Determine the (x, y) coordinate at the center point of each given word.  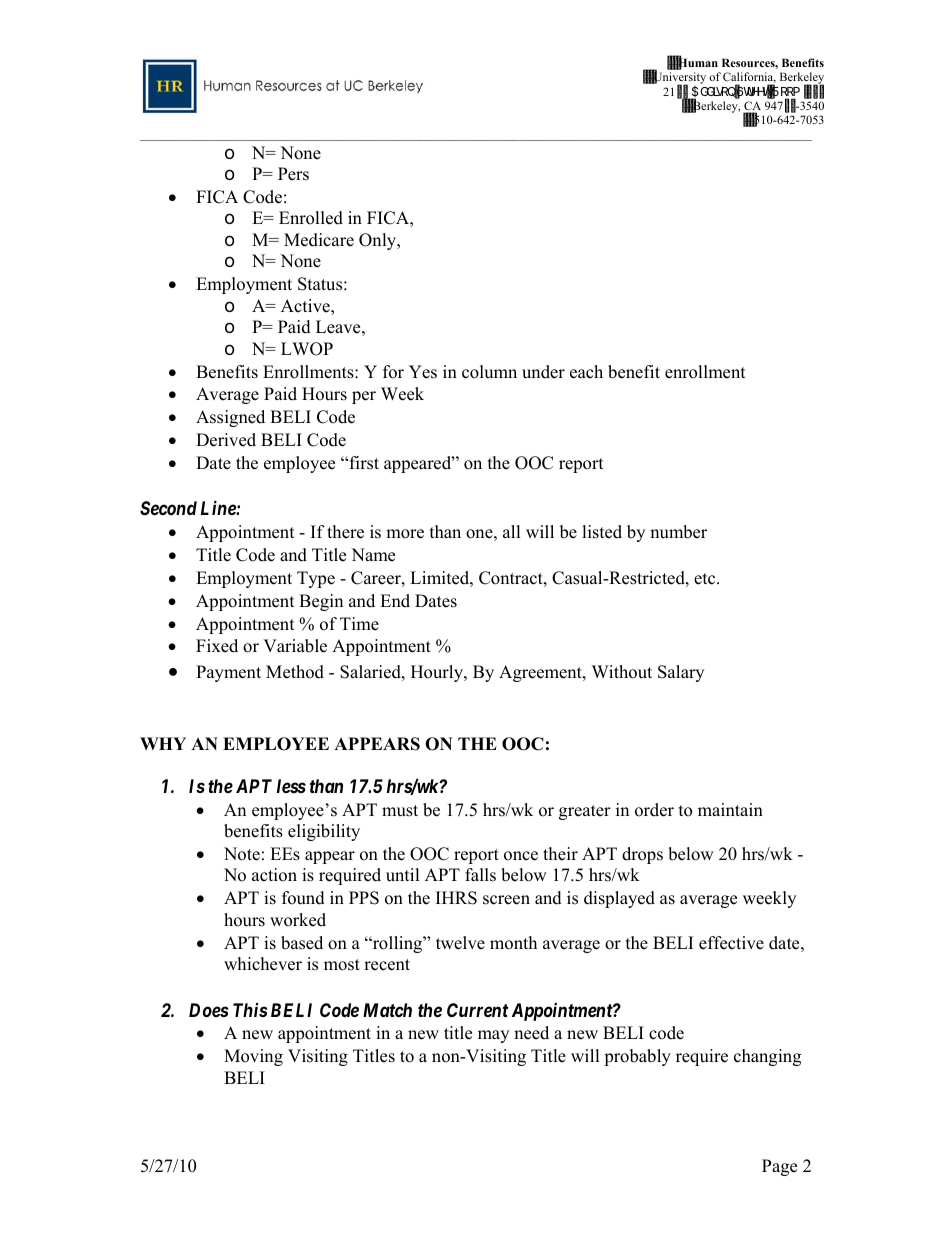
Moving (253, 1057)
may (493, 1036)
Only (379, 241)
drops (642, 855)
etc (706, 579)
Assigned (230, 418)
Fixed (217, 646)
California (749, 77)
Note (242, 854)
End (395, 601)
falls (480, 875)
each (586, 372)
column (489, 372)
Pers (293, 174)
